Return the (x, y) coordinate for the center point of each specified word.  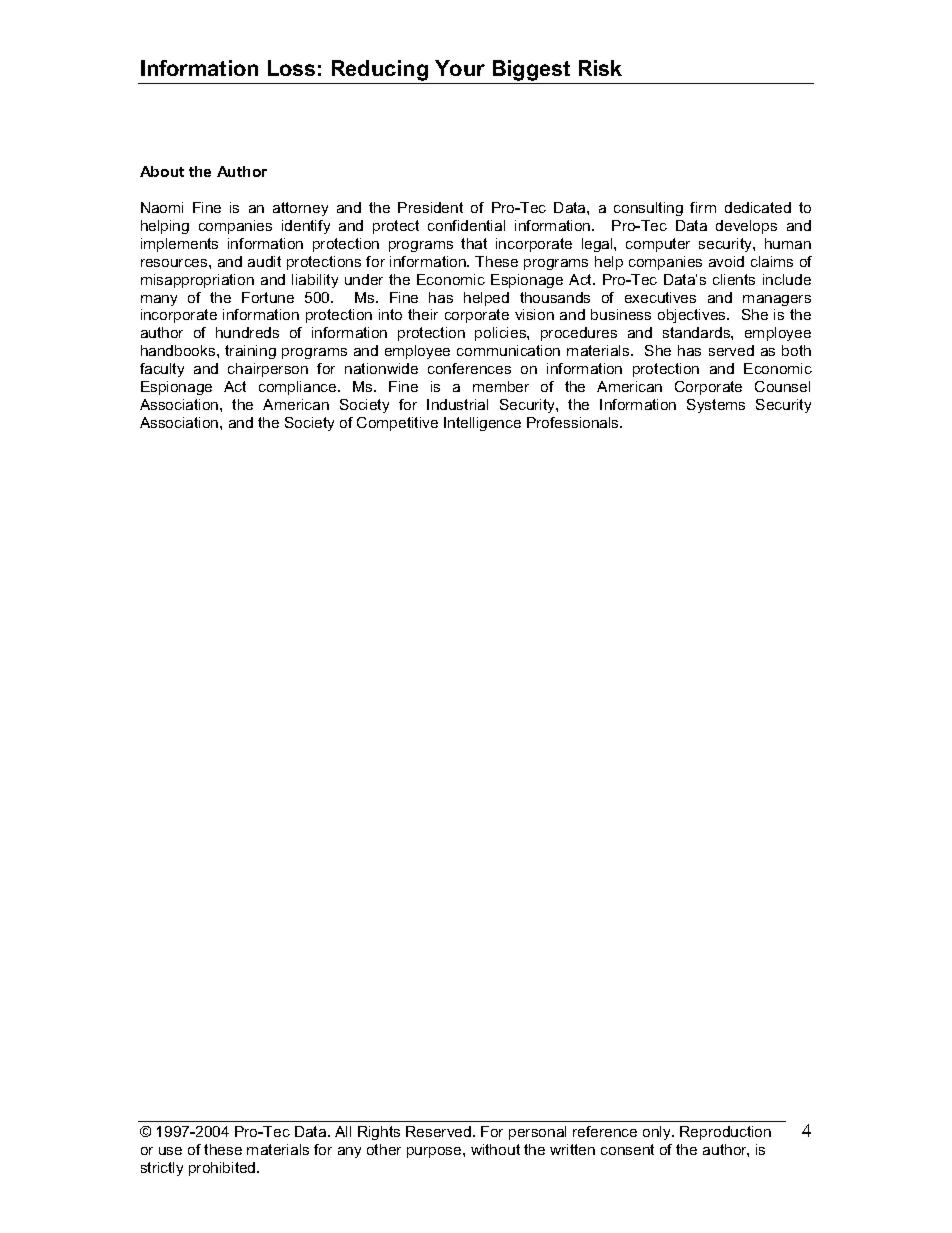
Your (460, 68)
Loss (291, 68)
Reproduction (725, 1133)
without (495, 1149)
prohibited (223, 1169)
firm (703, 207)
